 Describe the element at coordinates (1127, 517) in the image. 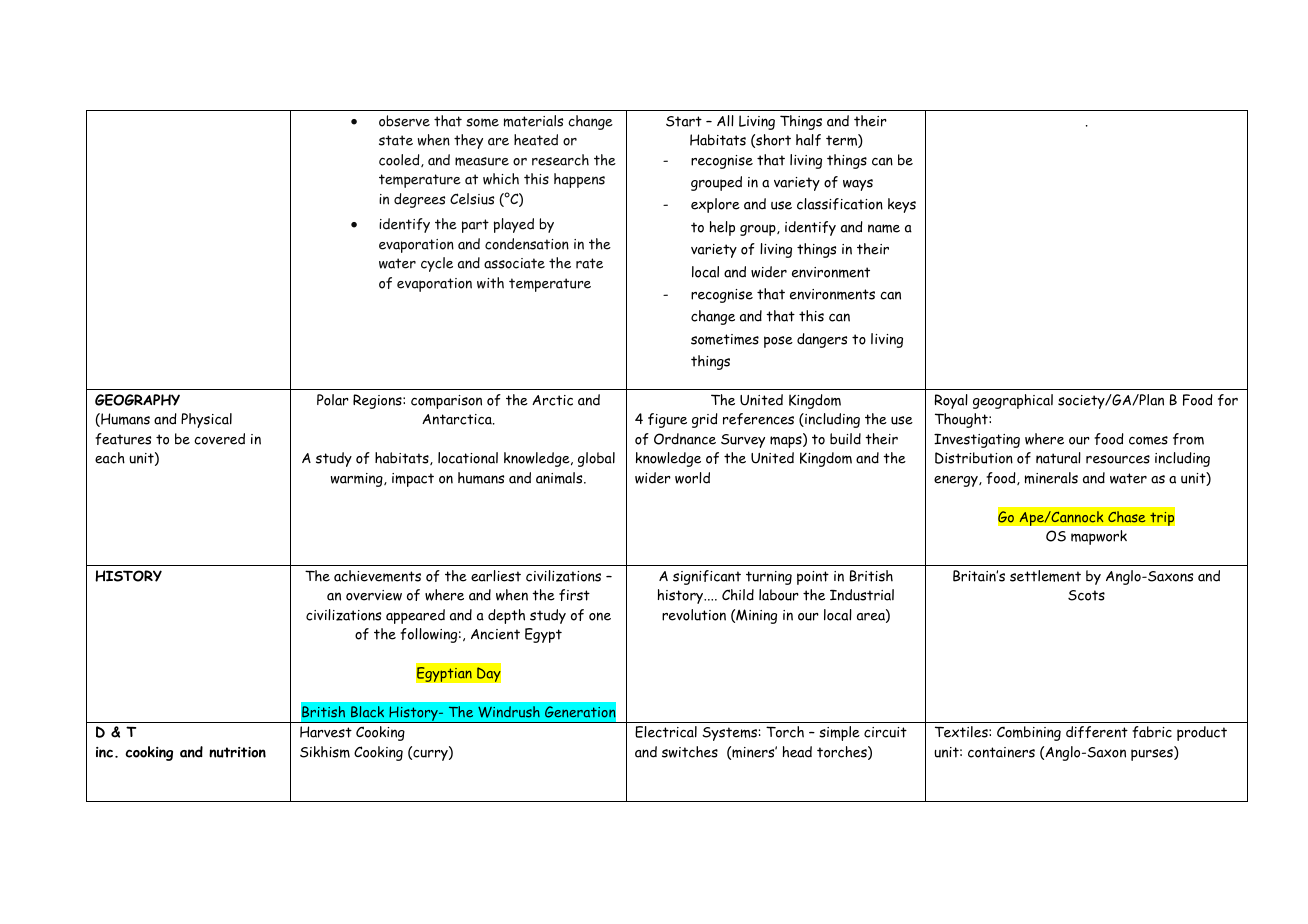

I see `Chase` at that location.
